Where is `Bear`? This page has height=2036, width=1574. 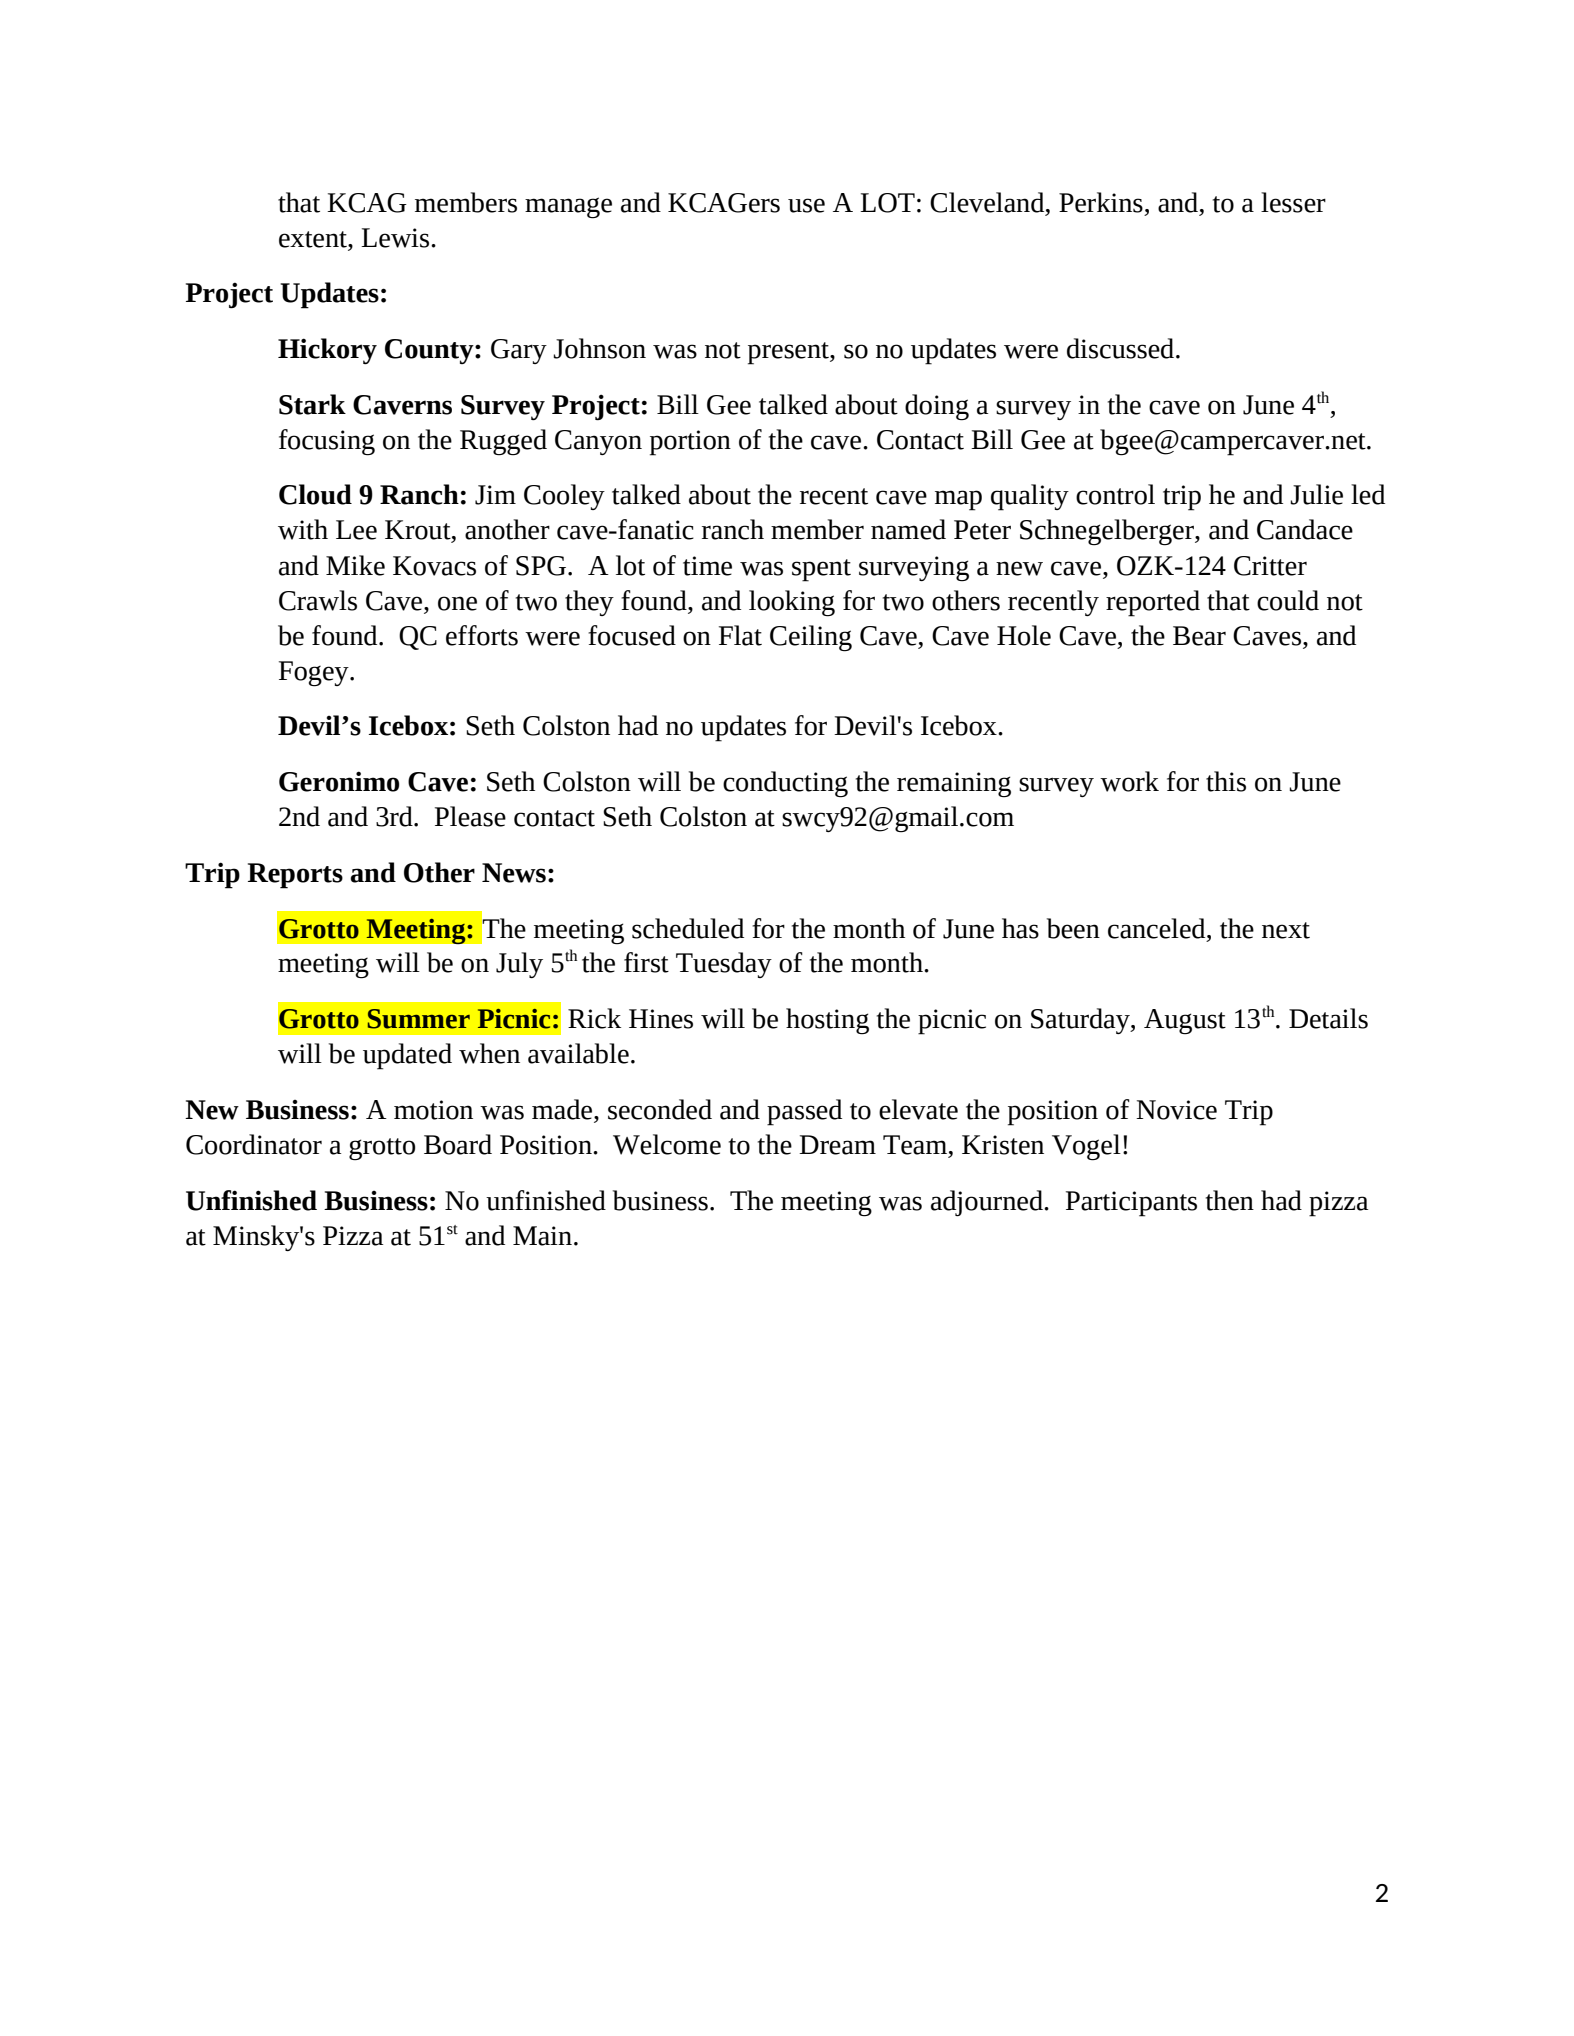 Bear is located at coordinates (1199, 636).
